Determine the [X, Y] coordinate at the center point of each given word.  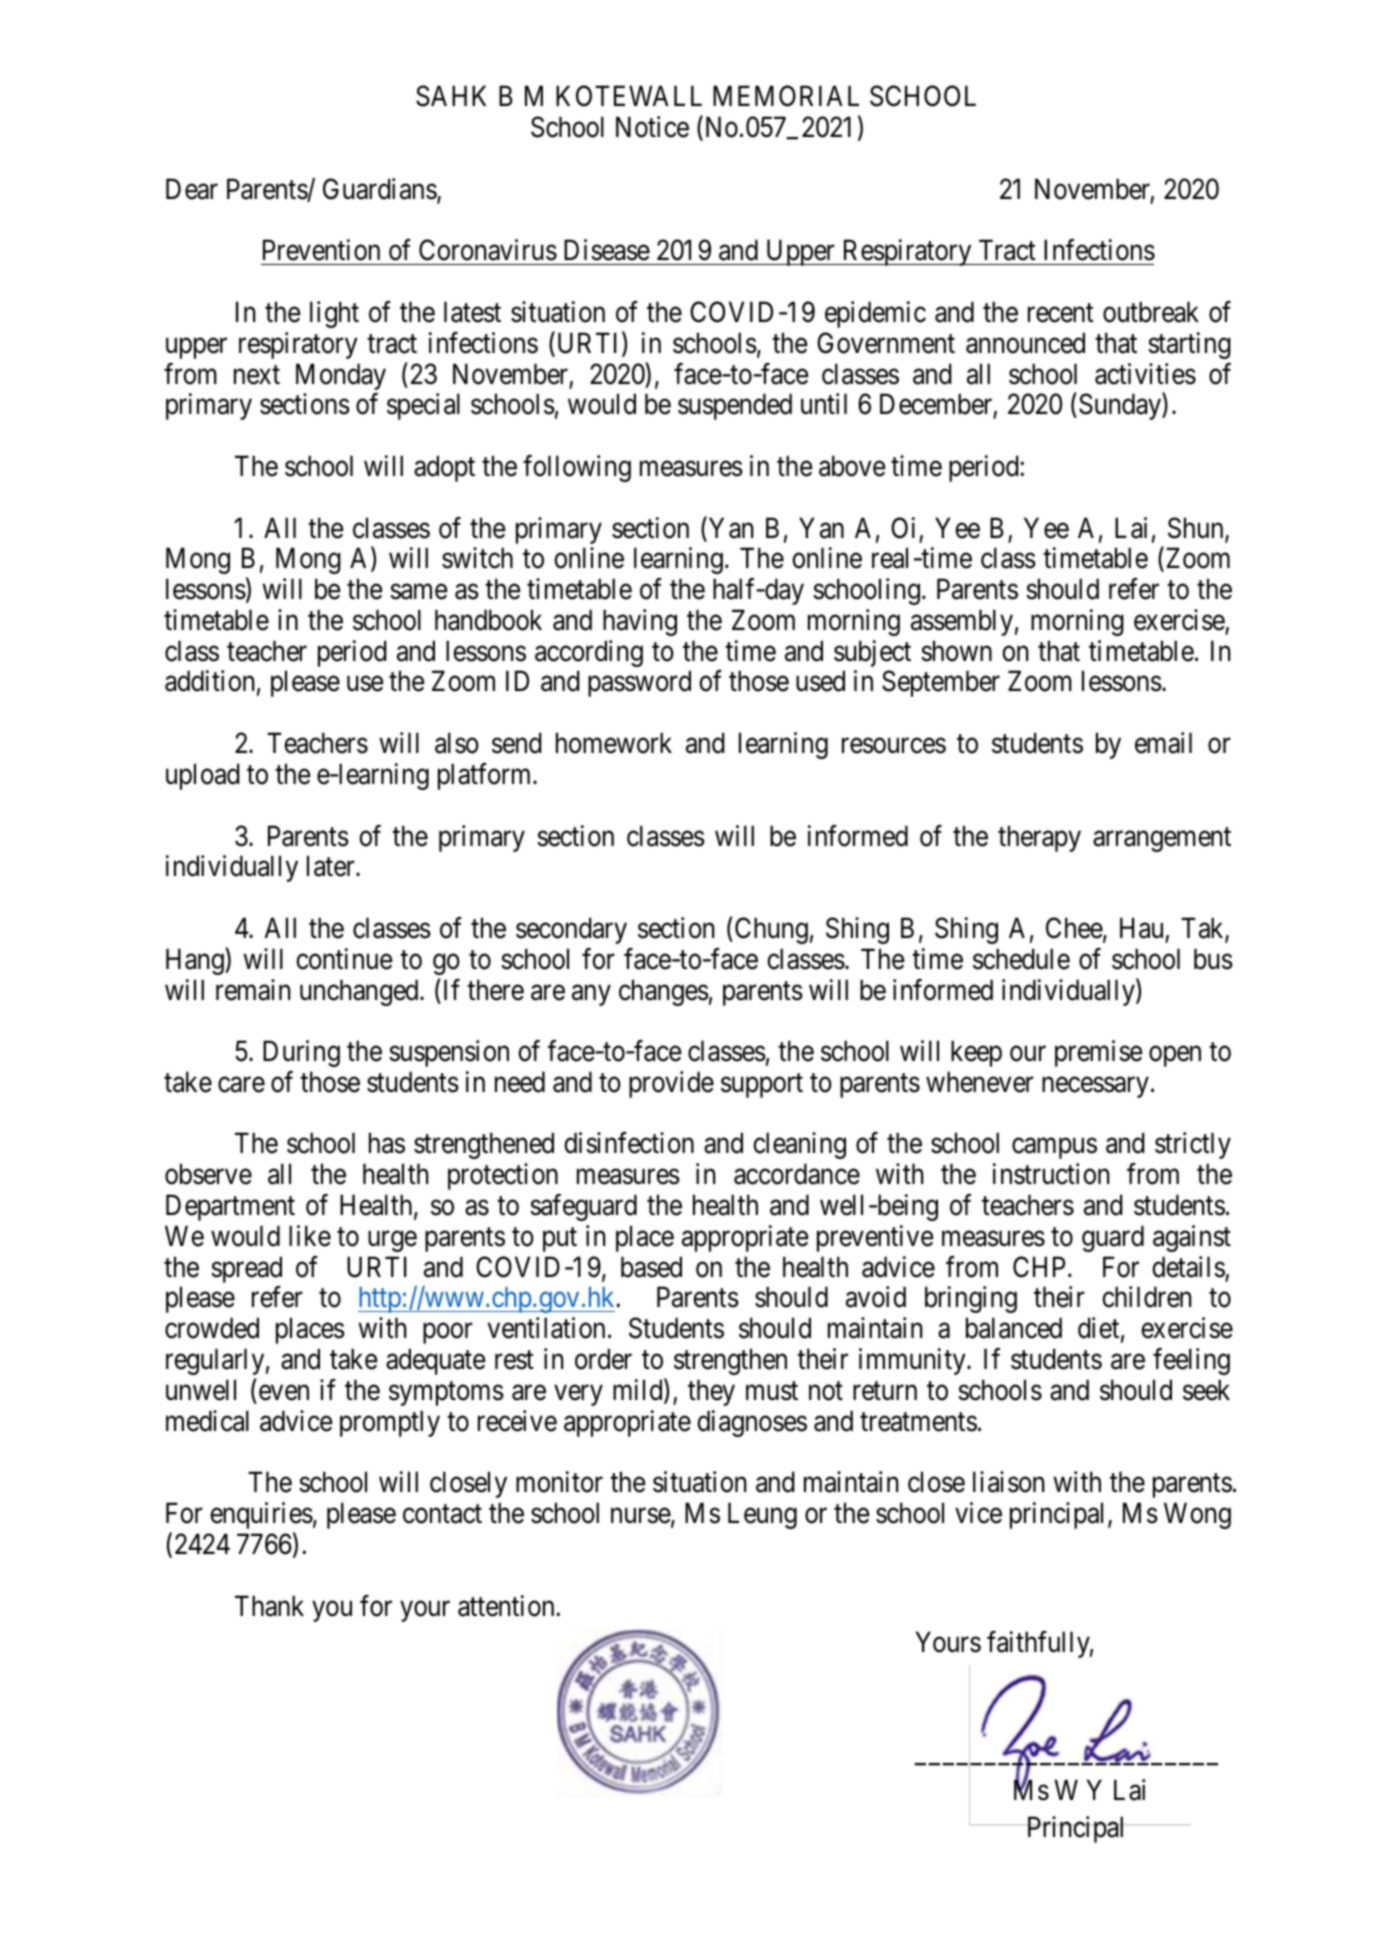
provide [671, 1084]
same [418, 592]
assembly [962, 622]
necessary [1095, 1087]
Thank [269, 1606]
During [301, 1053]
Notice [652, 127]
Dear [192, 189]
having [640, 622]
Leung [762, 1516]
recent [1061, 313]
